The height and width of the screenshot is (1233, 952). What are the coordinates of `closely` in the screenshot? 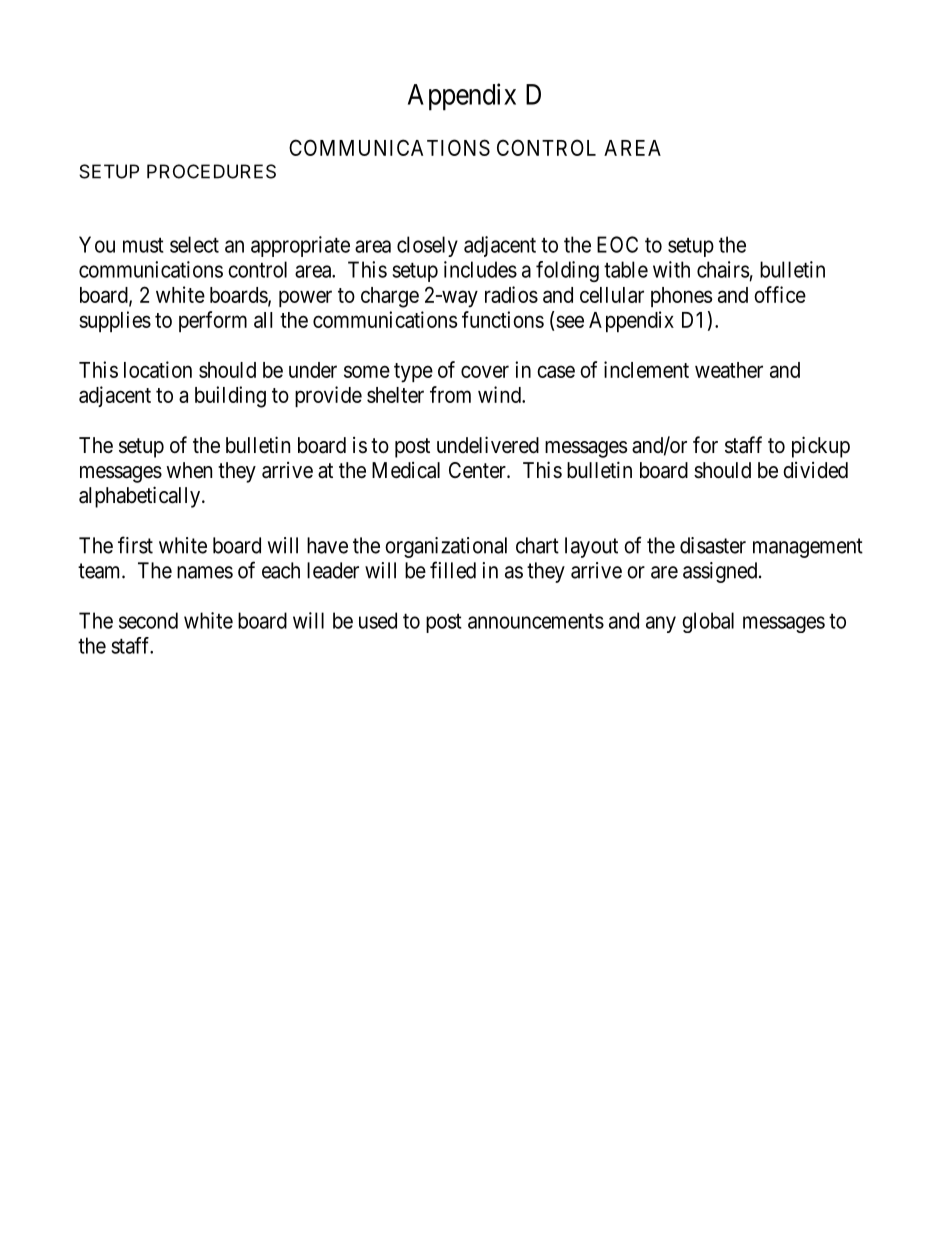 It's located at (427, 246).
